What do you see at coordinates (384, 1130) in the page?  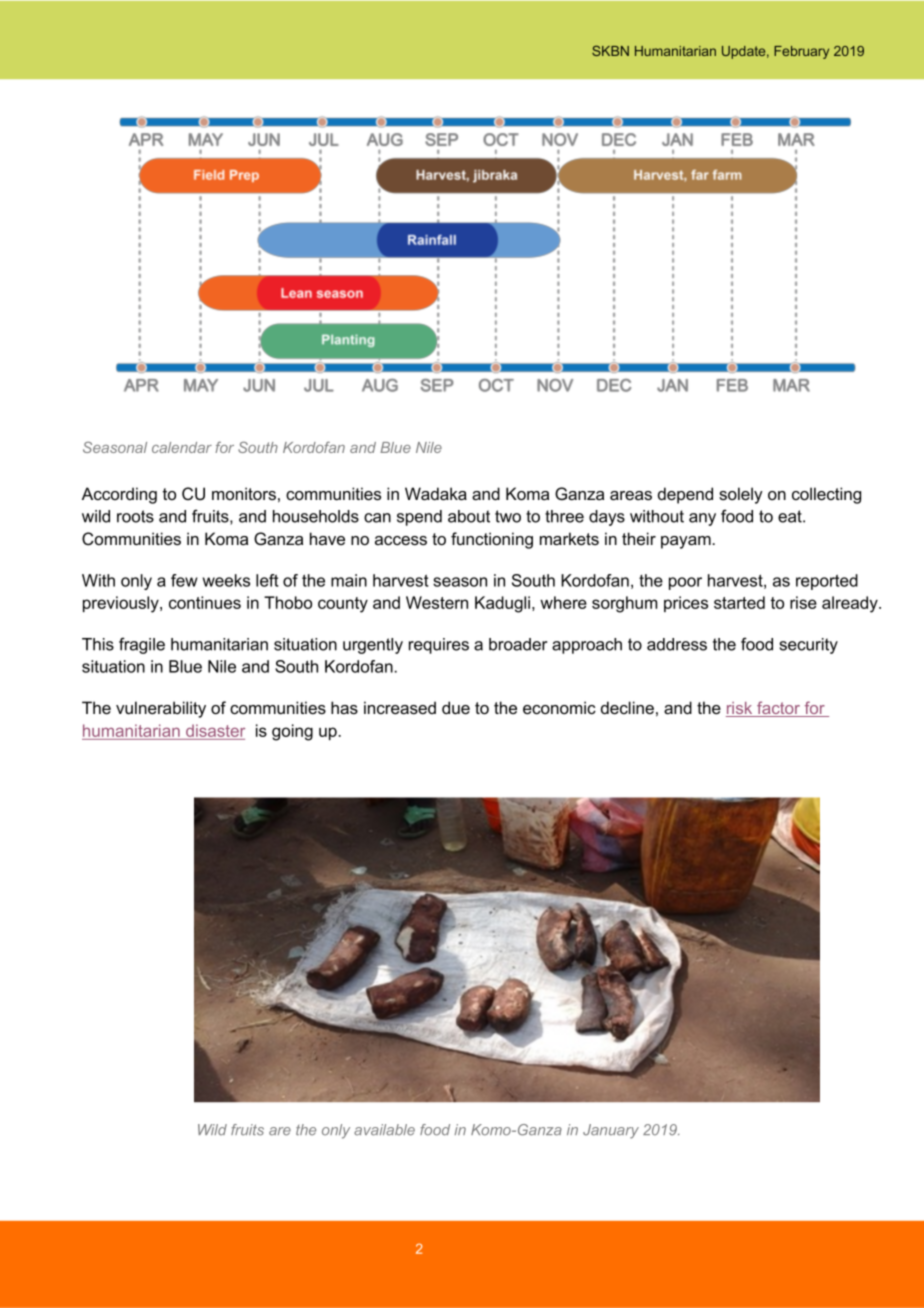 I see `available` at bounding box center [384, 1130].
